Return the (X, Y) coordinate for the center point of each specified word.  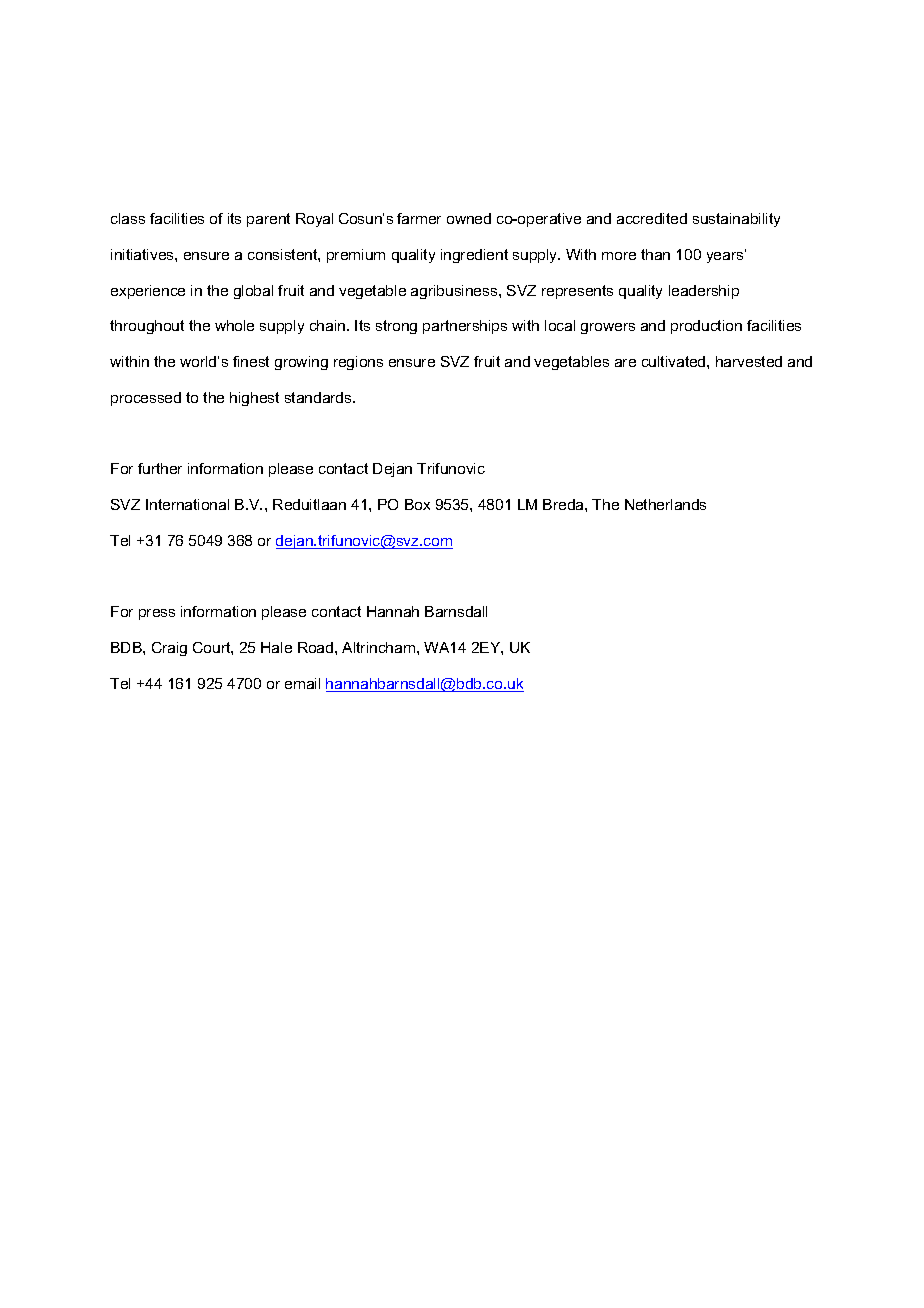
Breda (564, 504)
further (160, 468)
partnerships (465, 327)
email (302, 683)
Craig (169, 649)
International (187, 504)
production (706, 327)
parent (268, 220)
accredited (652, 218)
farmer (419, 218)
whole (234, 325)
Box (417, 504)
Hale (276, 647)
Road (317, 647)
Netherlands (665, 504)
